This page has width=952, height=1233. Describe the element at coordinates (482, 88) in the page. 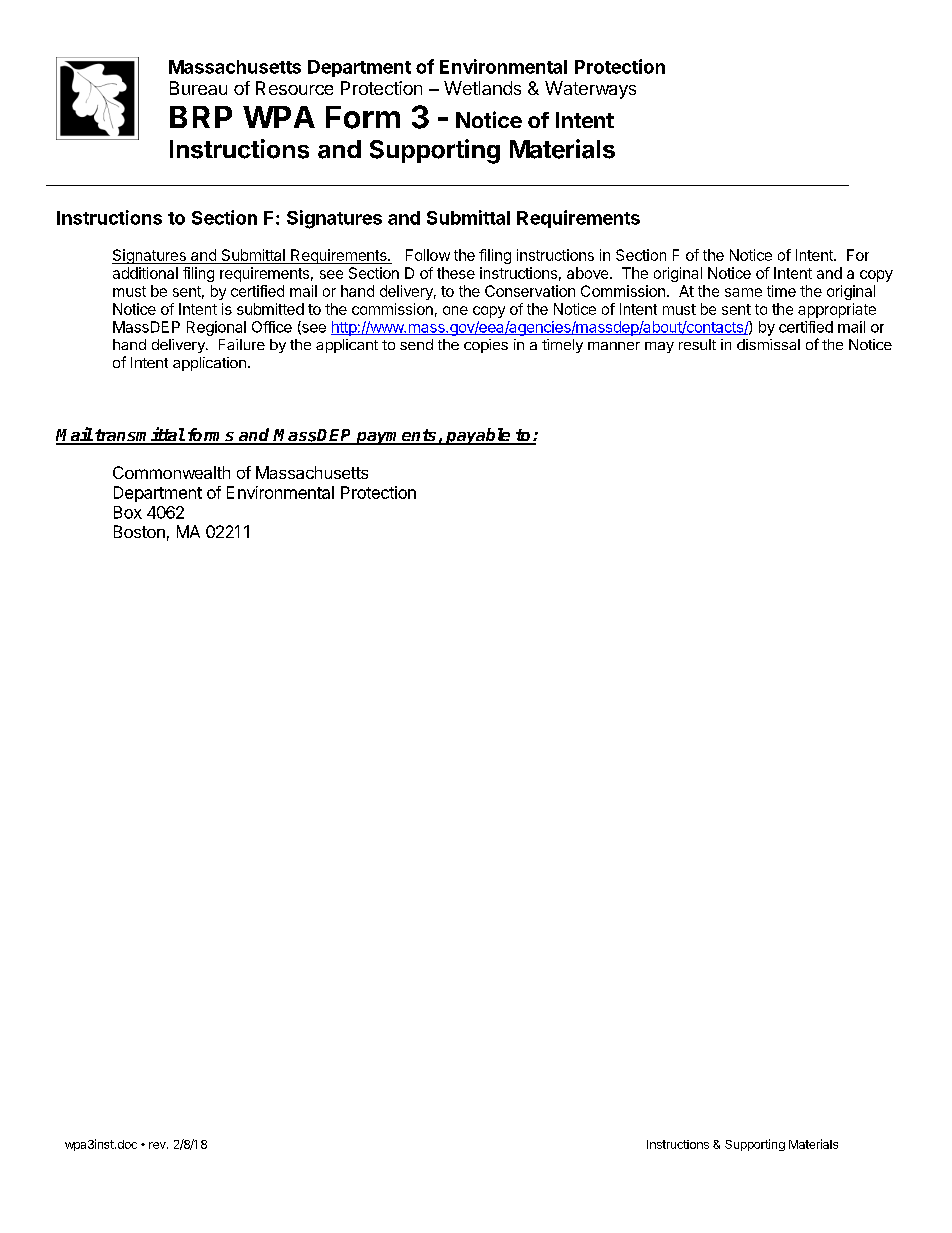

I see `Wetlands` at that location.
